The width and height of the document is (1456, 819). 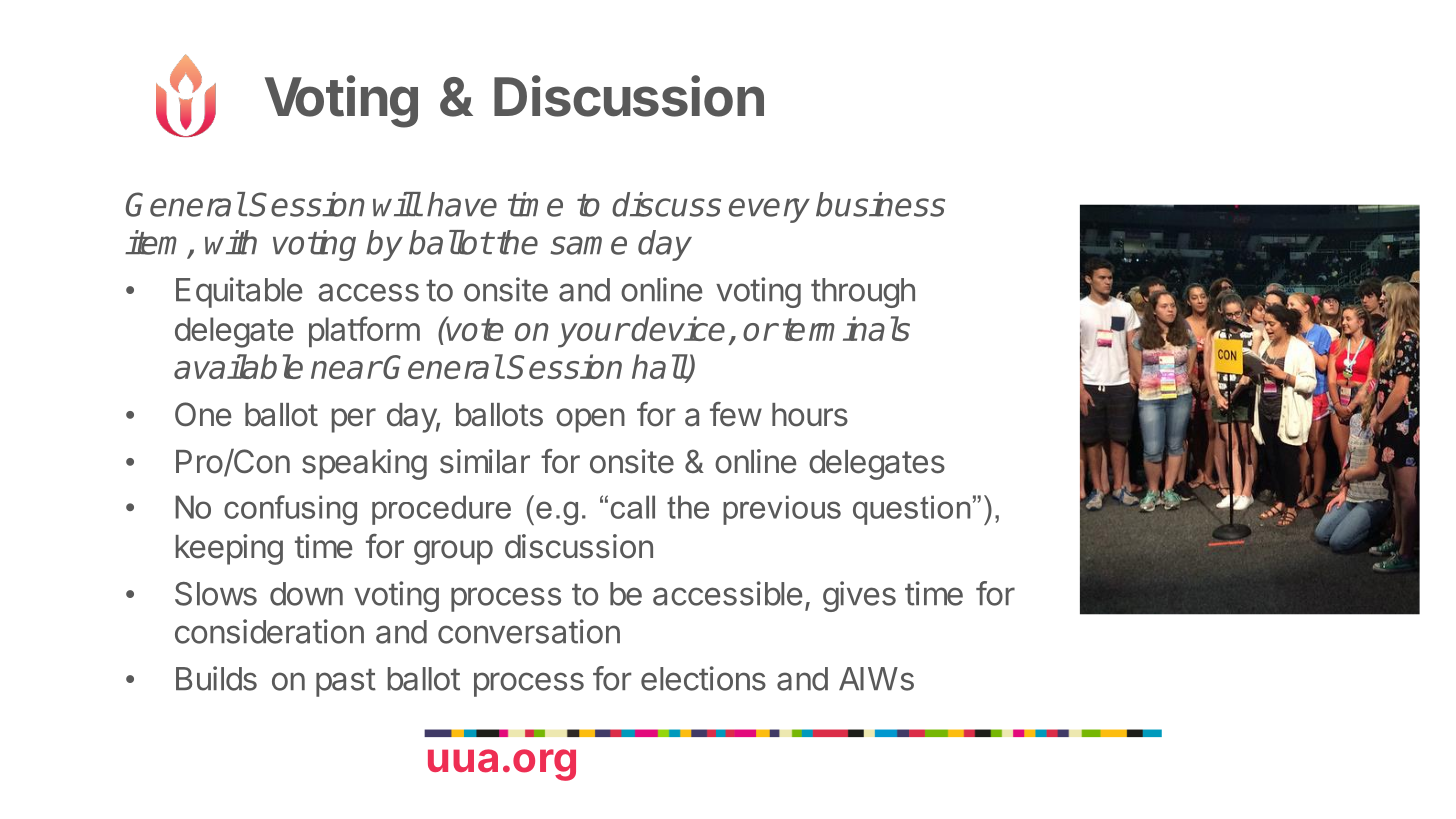 I want to click on per, so click(x=354, y=420).
